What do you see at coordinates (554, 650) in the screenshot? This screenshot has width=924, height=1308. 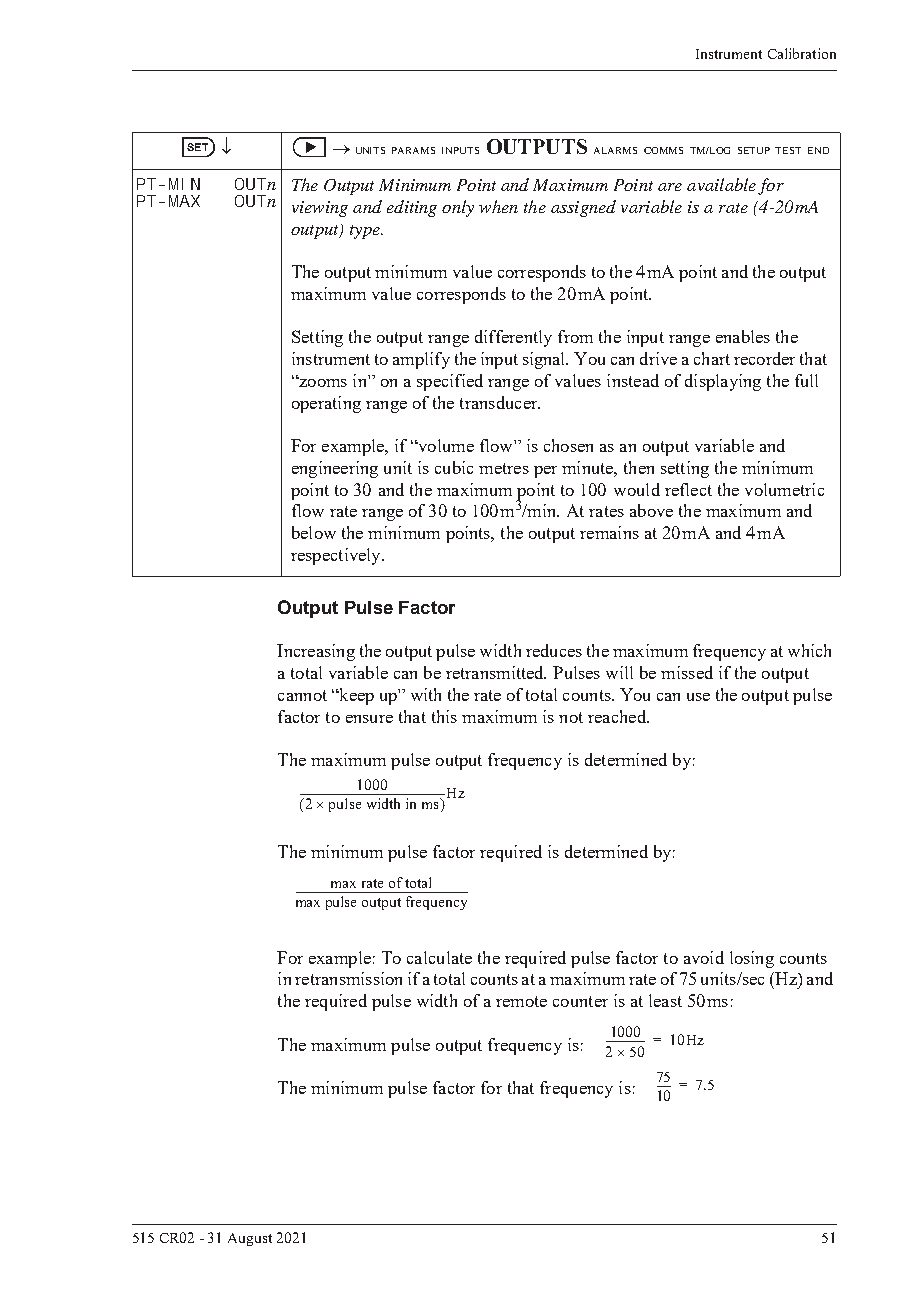 I see `reduces` at bounding box center [554, 650].
